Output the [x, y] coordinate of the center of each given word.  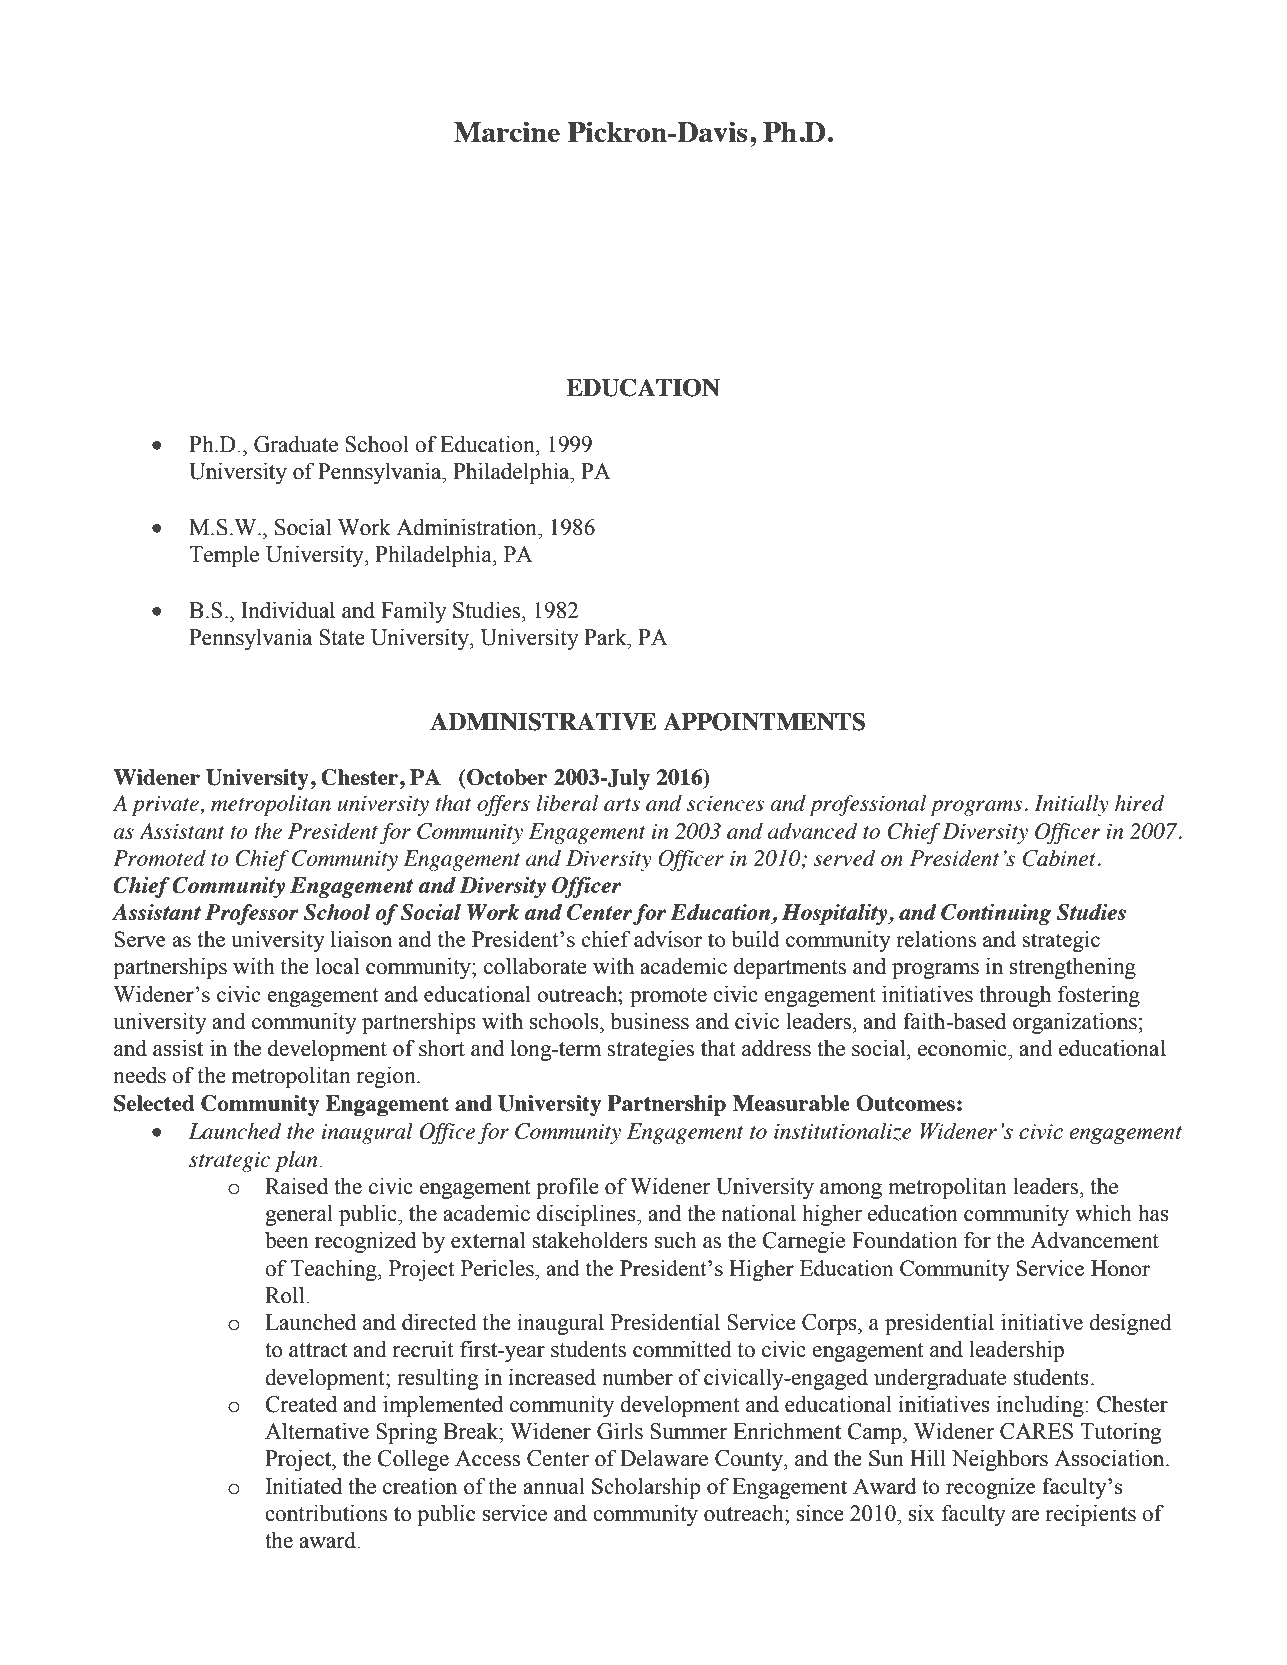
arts [622, 804]
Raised [296, 1186]
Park [606, 637]
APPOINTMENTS [764, 721]
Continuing [996, 914]
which [1103, 1213]
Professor [252, 914]
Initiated [304, 1486]
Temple [224, 556]
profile [568, 1188]
